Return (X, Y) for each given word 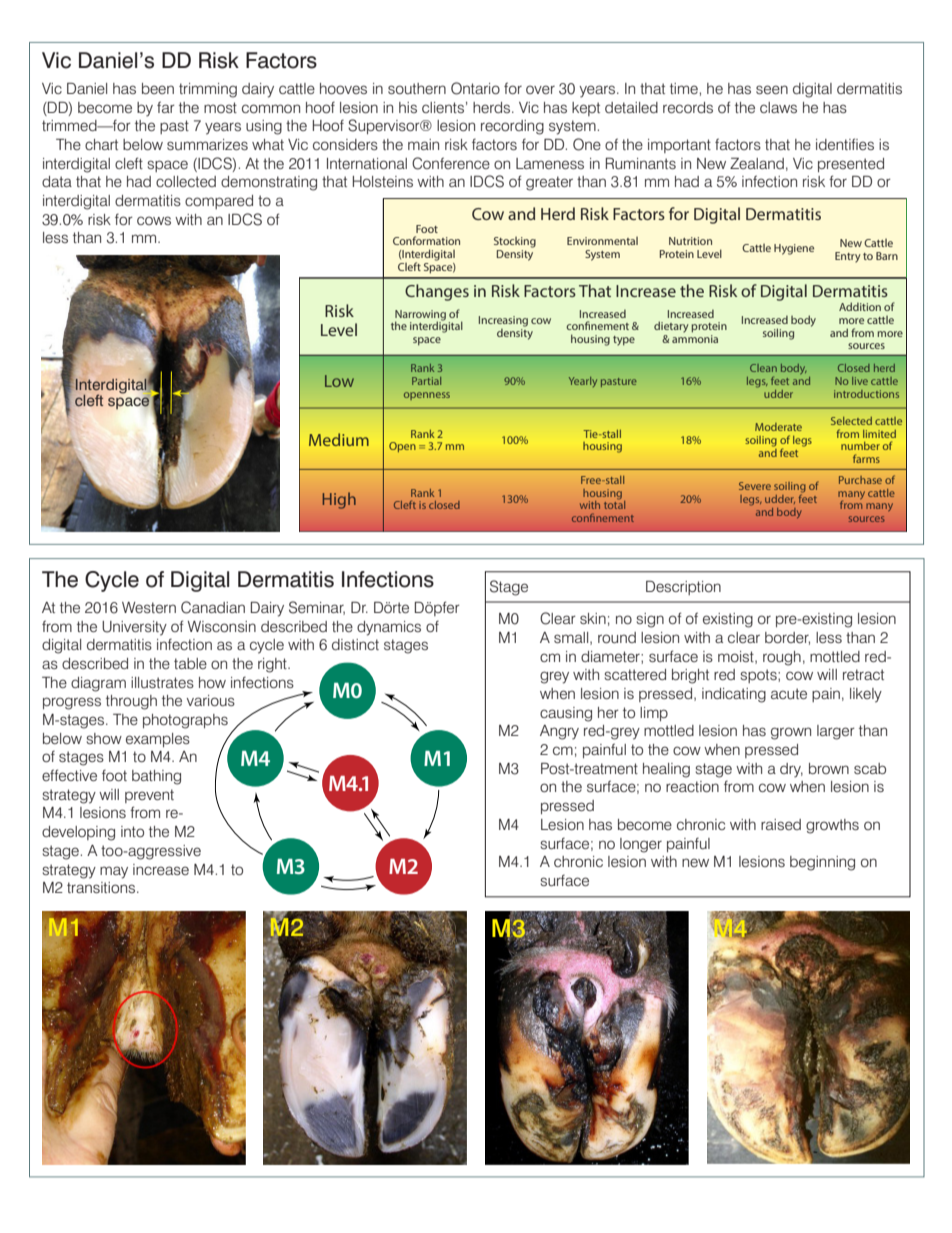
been (158, 88)
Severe (755, 486)
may (114, 872)
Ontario (475, 88)
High (339, 500)
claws (778, 107)
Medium (339, 439)
